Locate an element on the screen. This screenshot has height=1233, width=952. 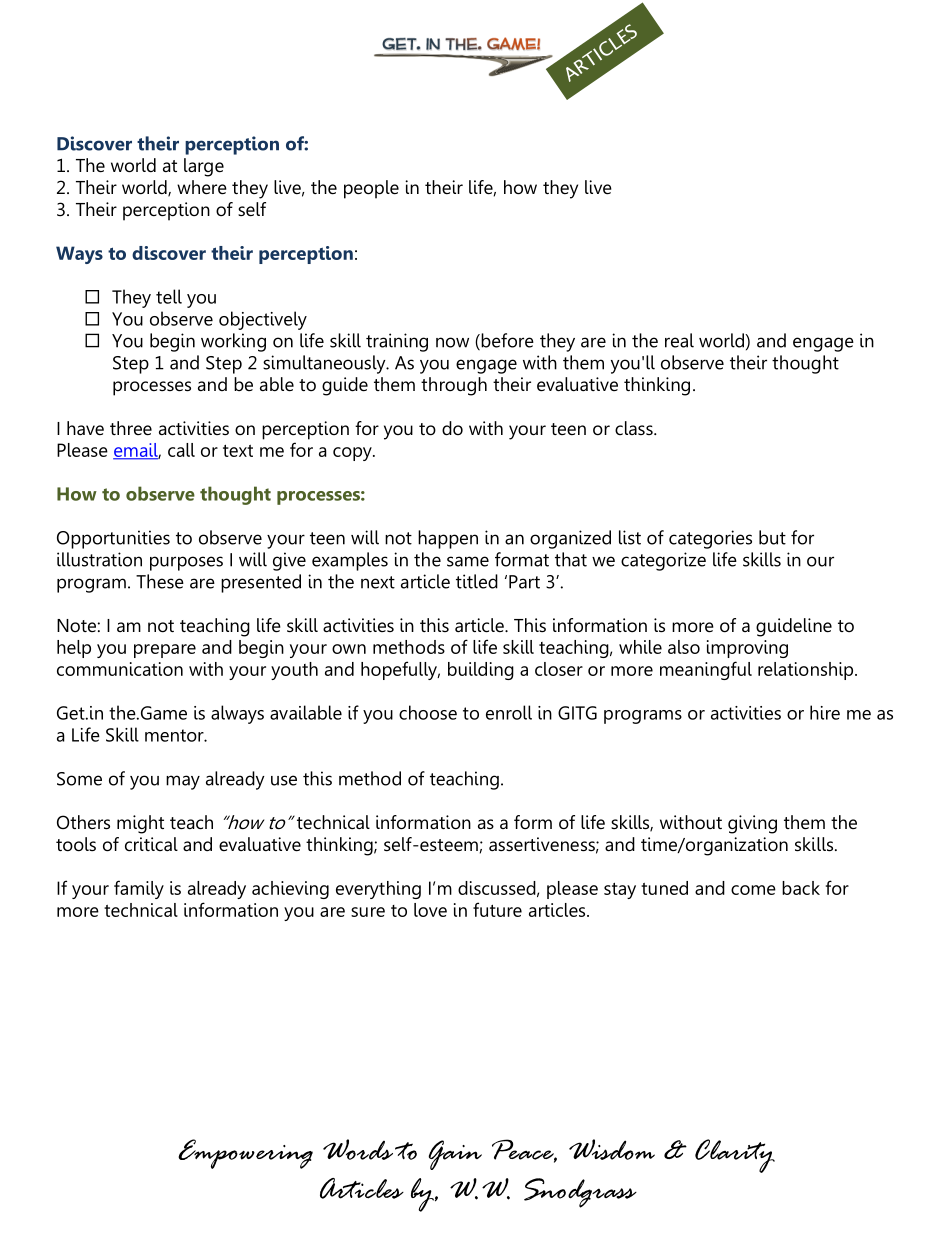
giving is located at coordinates (752, 824).
